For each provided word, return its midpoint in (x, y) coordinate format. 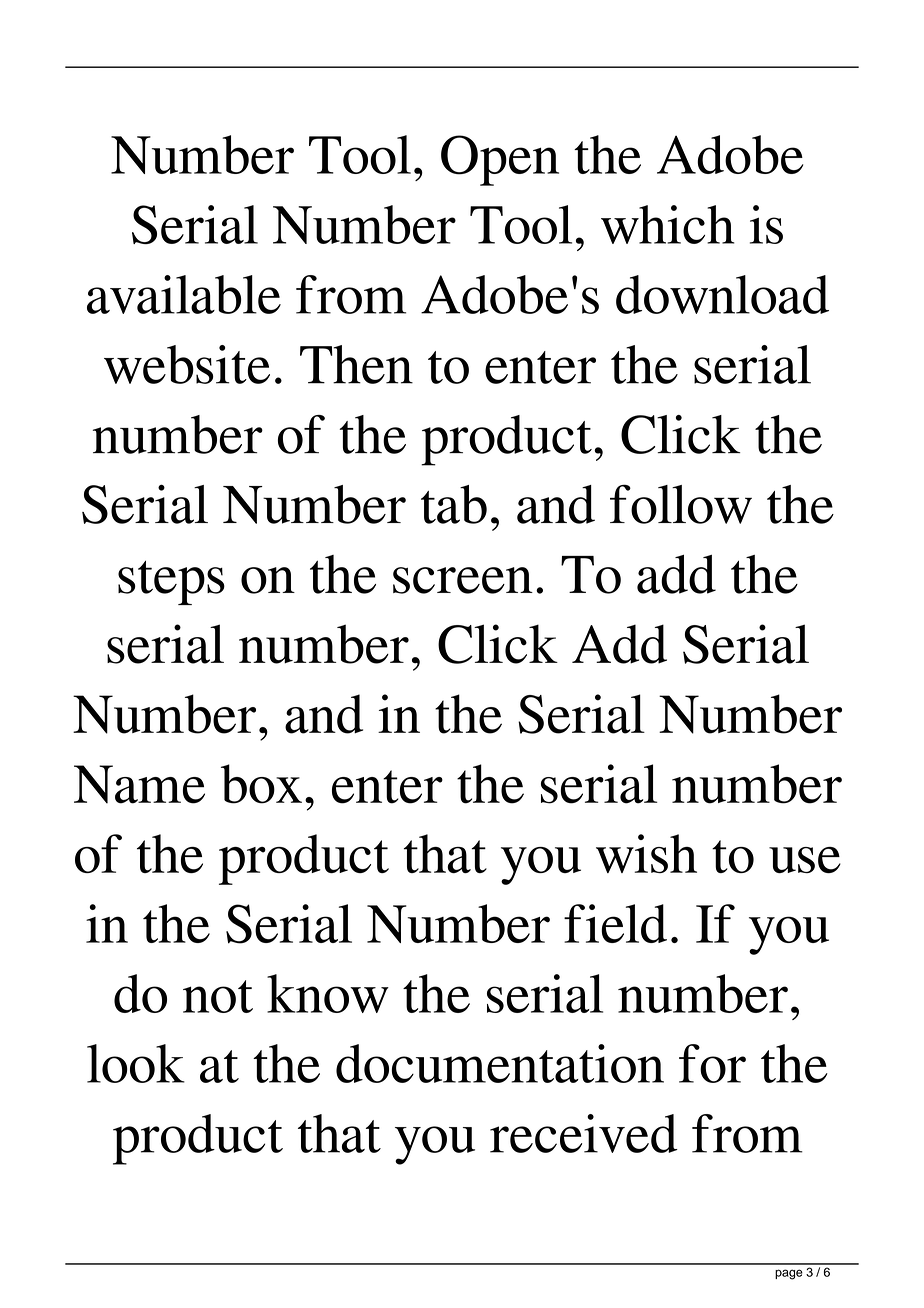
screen (463, 580)
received (584, 1133)
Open (500, 160)
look (136, 1063)
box (261, 784)
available (184, 294)
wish (646, 853)
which (667, 224)
